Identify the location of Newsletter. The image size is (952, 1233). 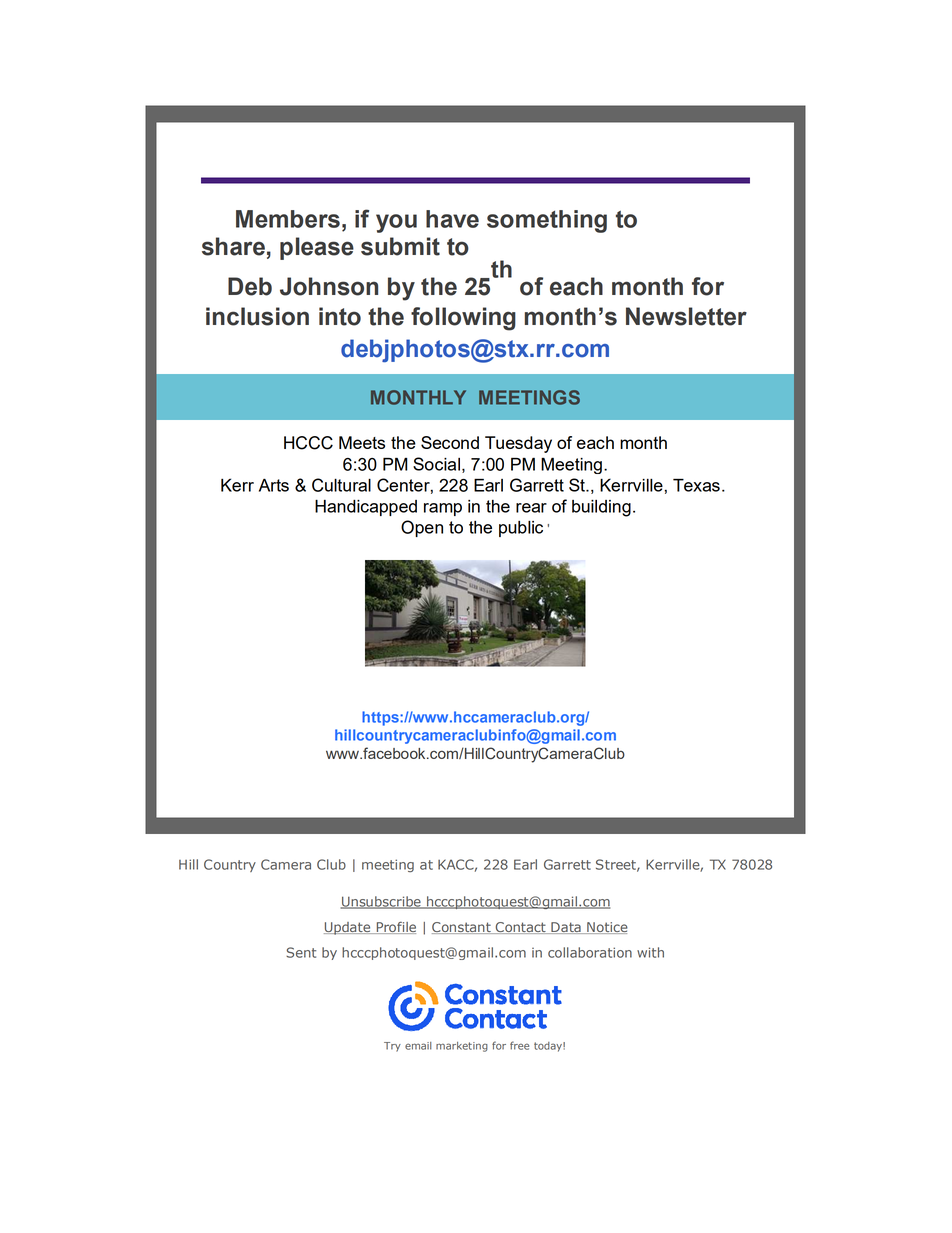
(686, 316).
